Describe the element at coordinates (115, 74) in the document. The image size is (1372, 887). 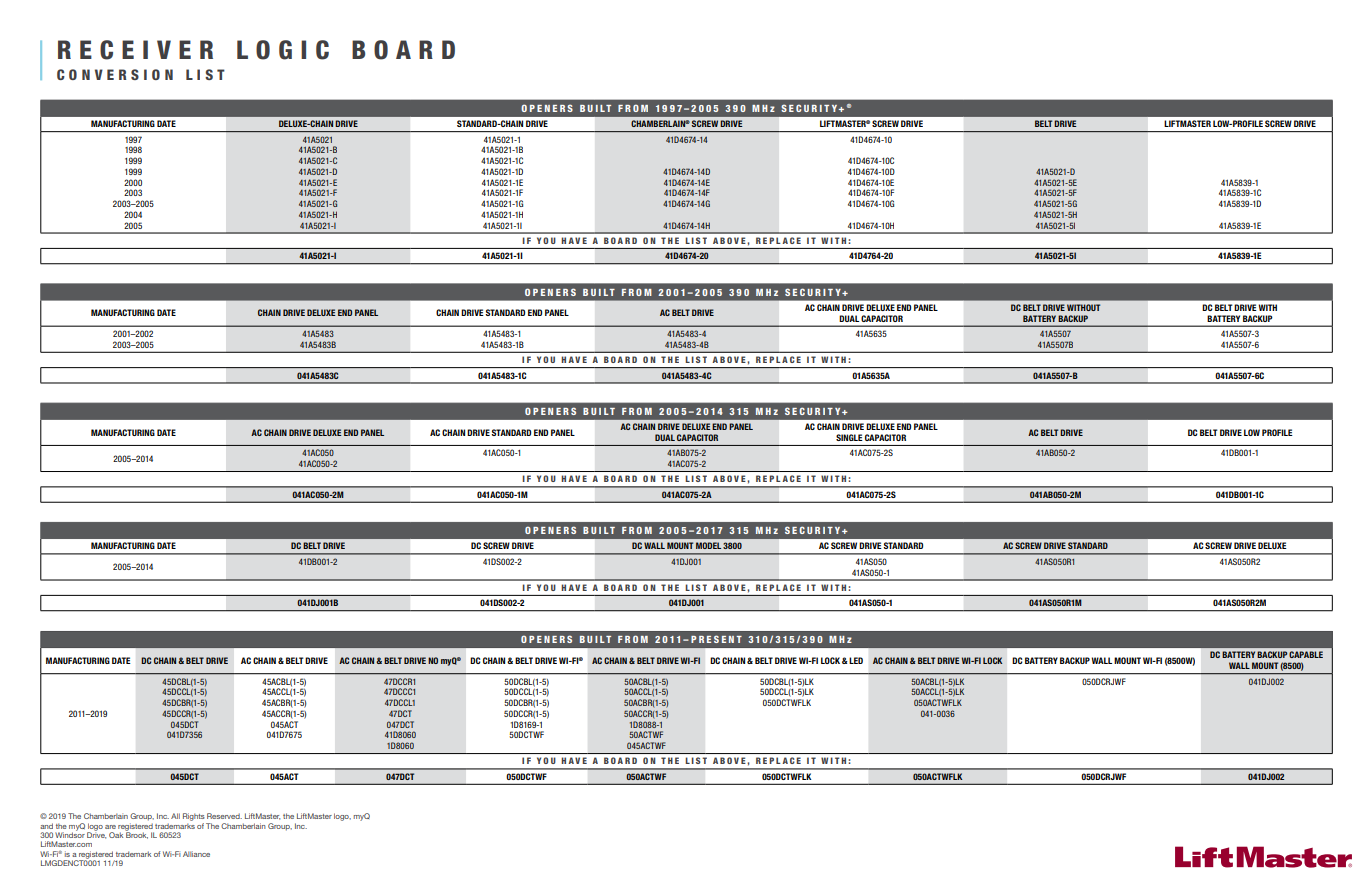
I see `CONVERSION` at that location.
